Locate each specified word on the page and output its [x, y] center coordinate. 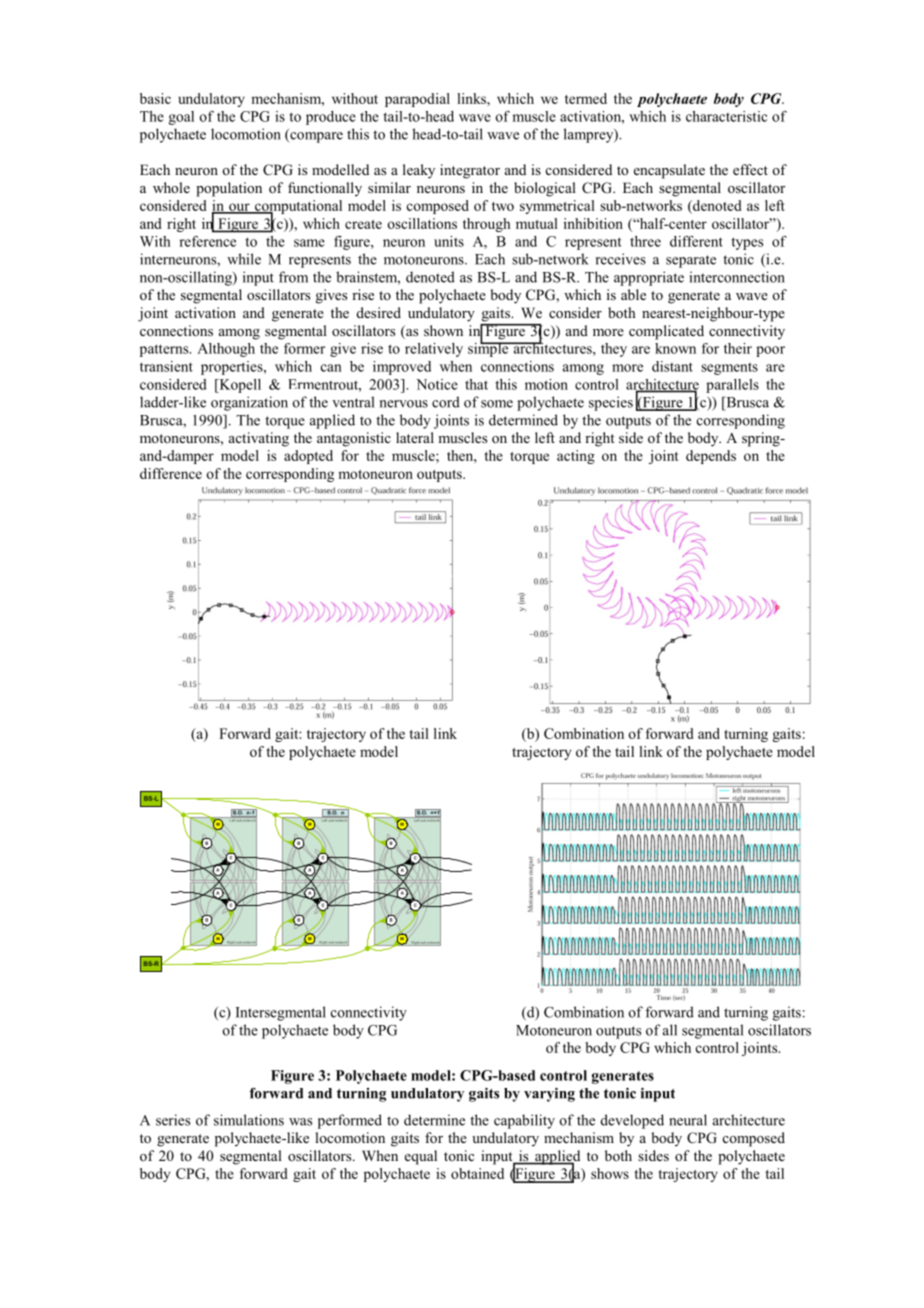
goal [181, 118]
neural [688, 1120]
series [173, 1120]
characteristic [726, 116]
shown [443, 330]
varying [549, 1095]
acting [576, 457]
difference [171, 473]
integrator [470, 171]
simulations [249, 1120]
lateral [415, 437]
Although [226, 350]
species [611, 403]
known [675, 348]
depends [711, 457]
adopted [308, 457]
